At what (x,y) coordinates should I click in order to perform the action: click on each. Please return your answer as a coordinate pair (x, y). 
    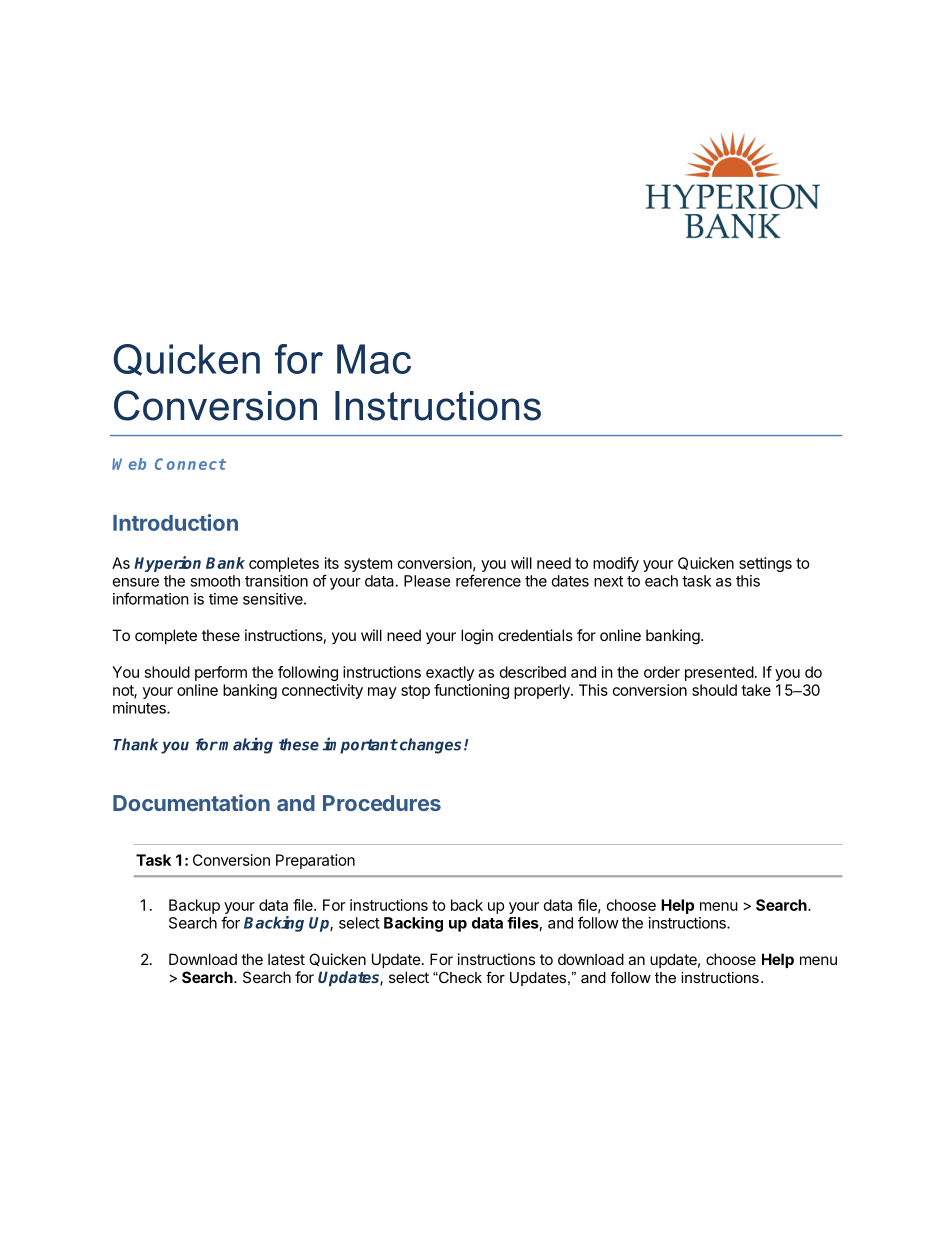
    Looking at the image, I should click on (661, 581).
